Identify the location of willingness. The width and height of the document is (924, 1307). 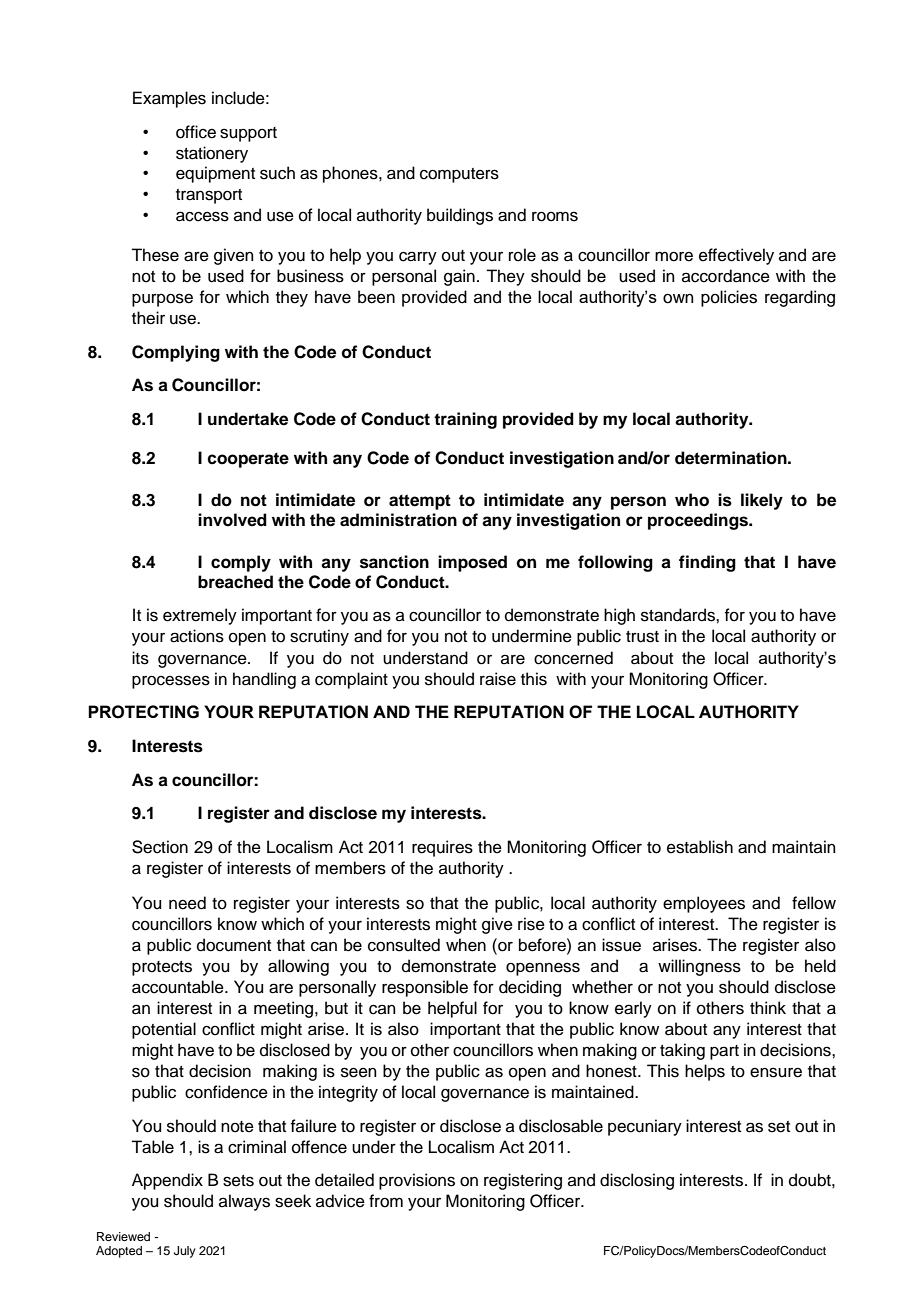
(699, 967).
